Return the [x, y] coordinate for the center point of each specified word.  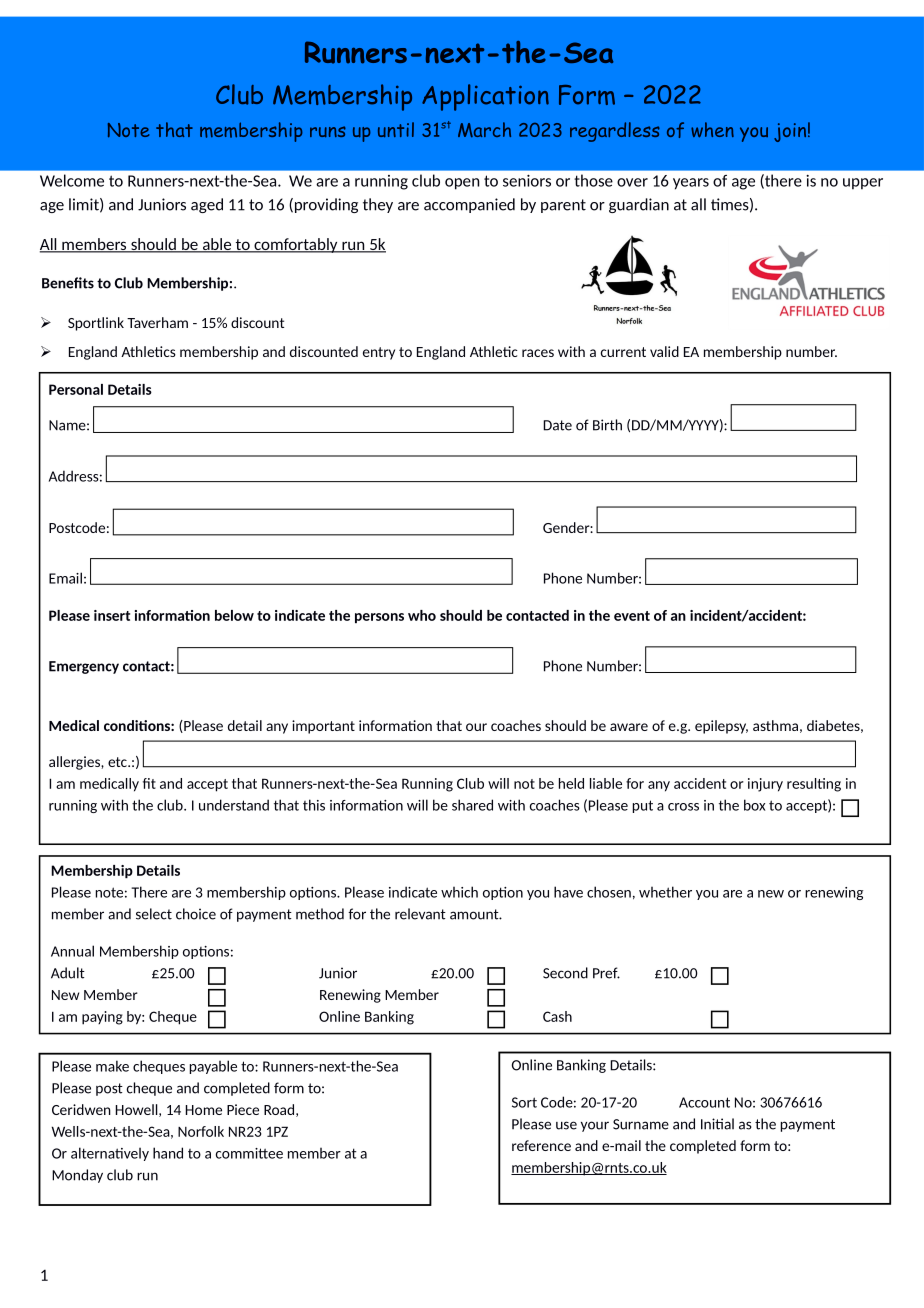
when [712, 130]
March [484, 129]
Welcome [72, 180]
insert [112, 615]
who [422, 615]
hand [168, 1153]
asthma [775, 725]
